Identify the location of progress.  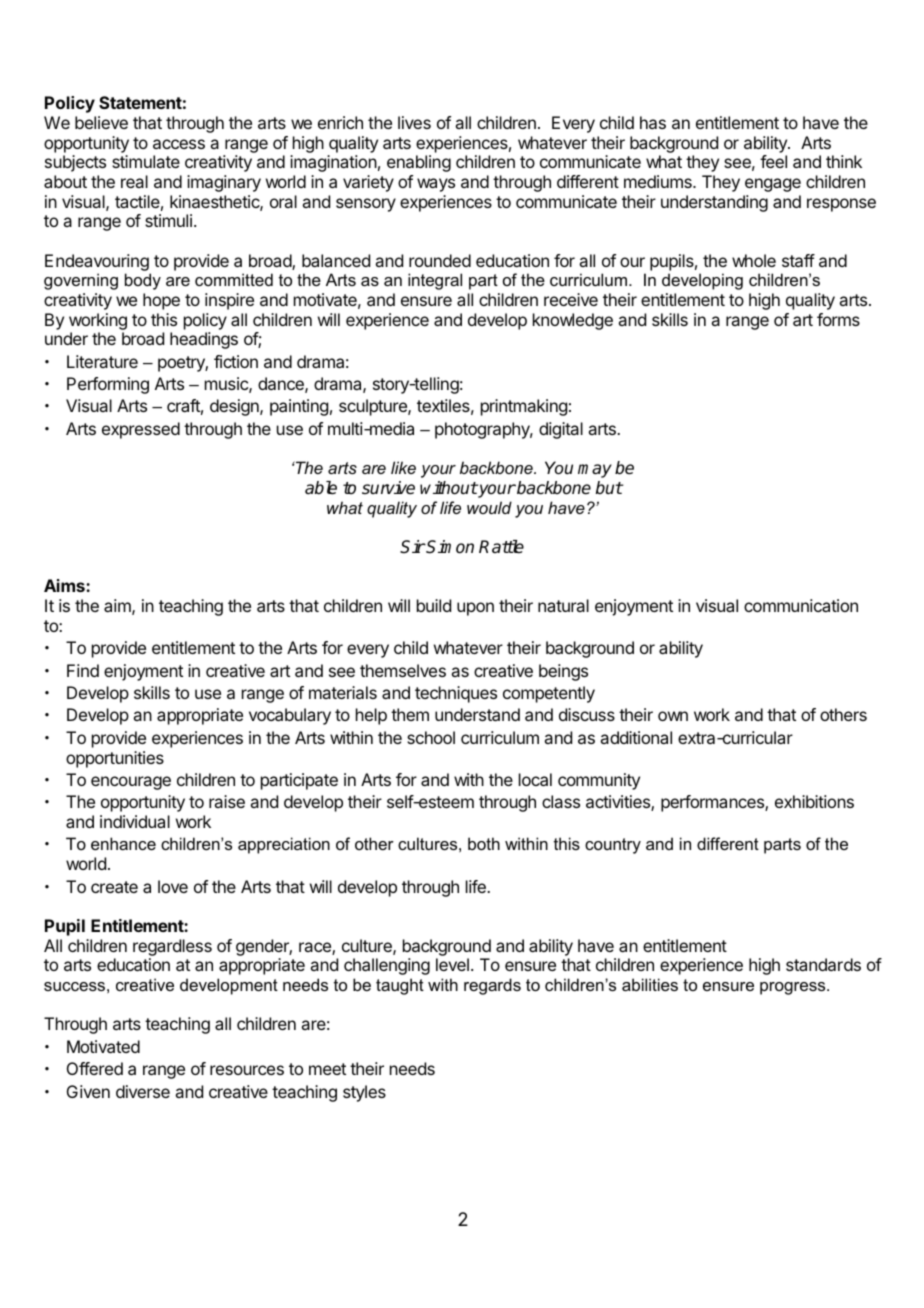
(794, 988).
